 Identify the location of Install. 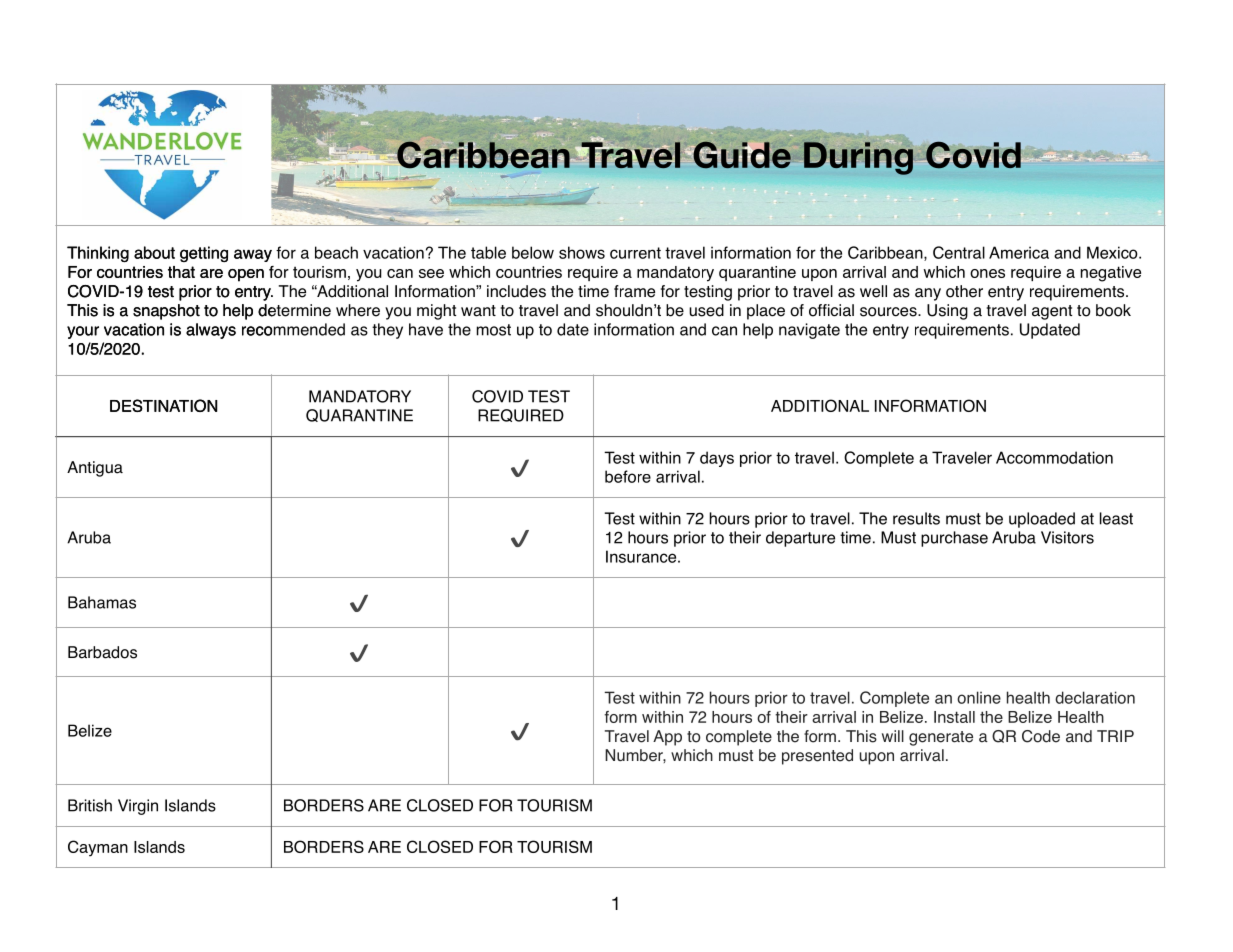
(954, 717).
